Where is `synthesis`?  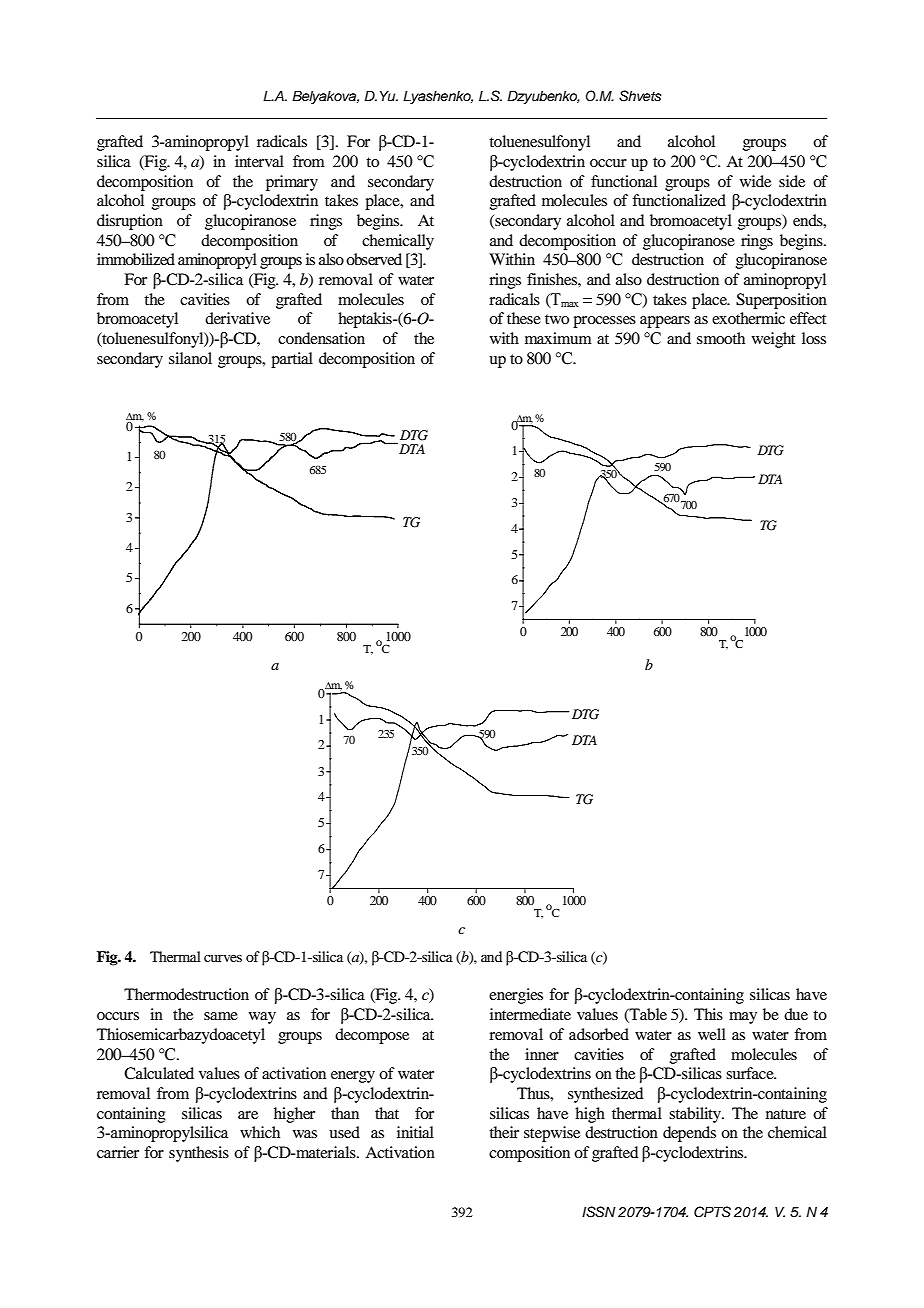
synthesis is located at coordinates (199, 1154).
